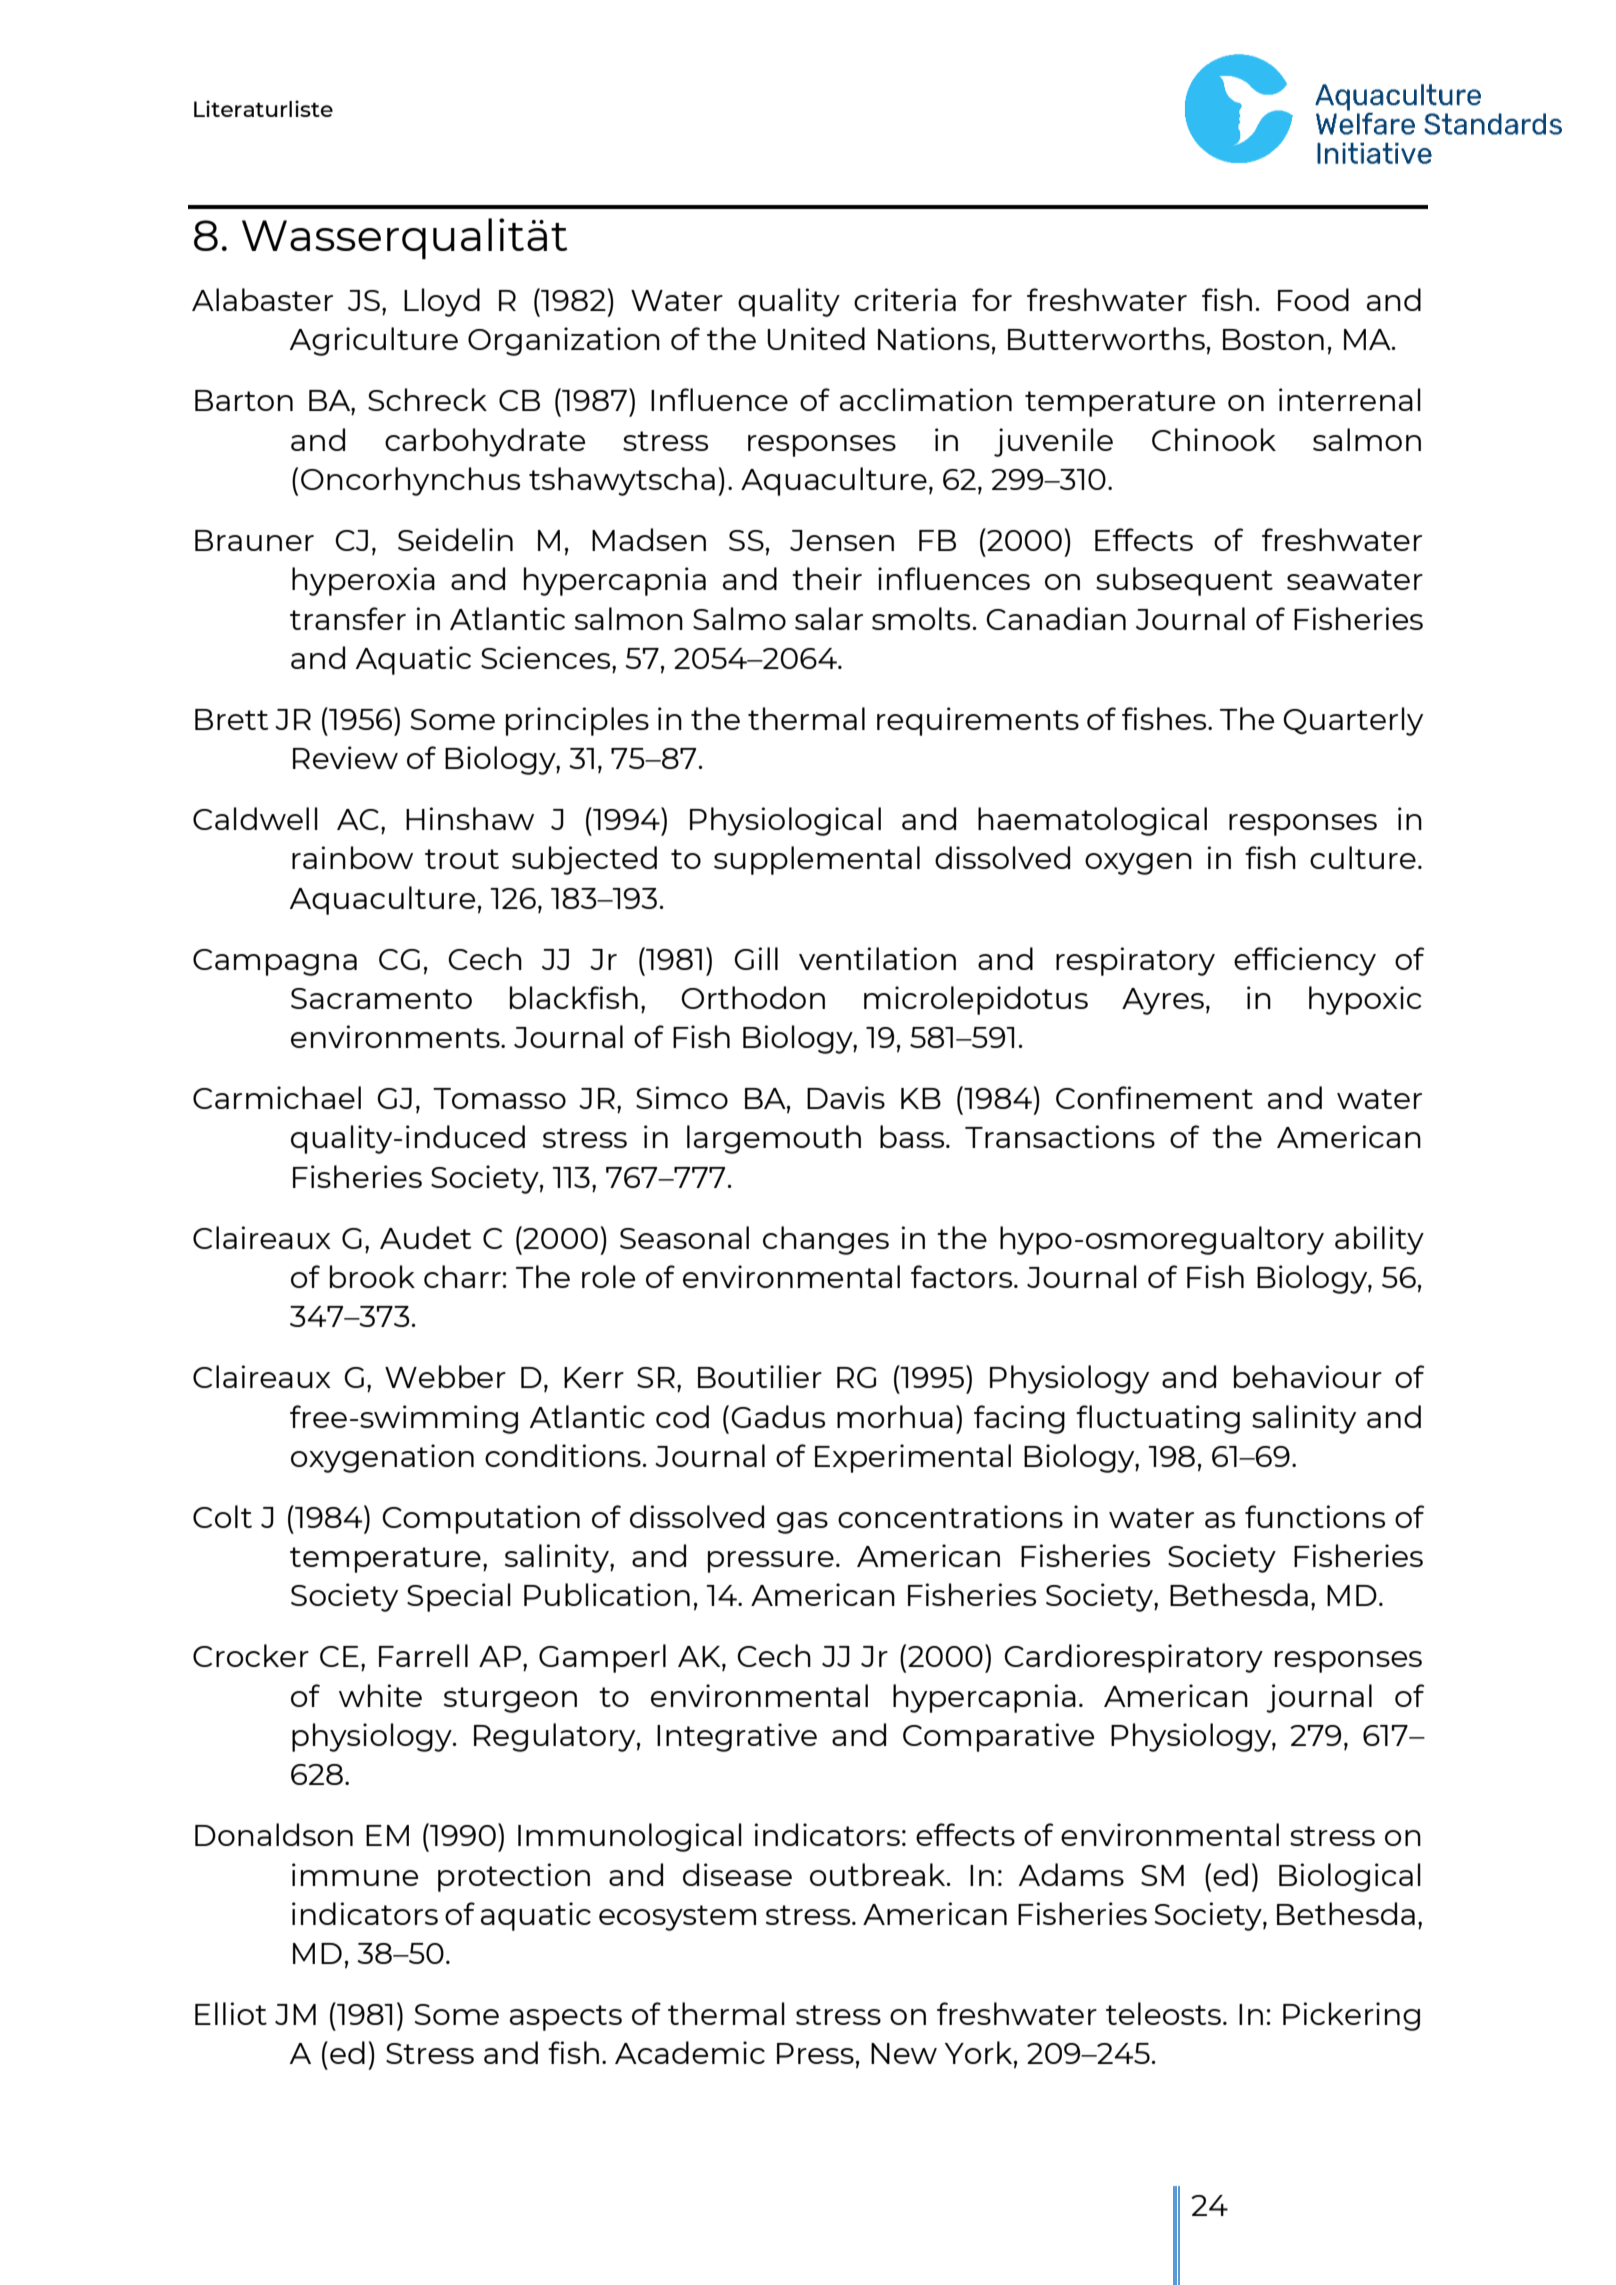  I want to click on salar, so click(829, 618).
